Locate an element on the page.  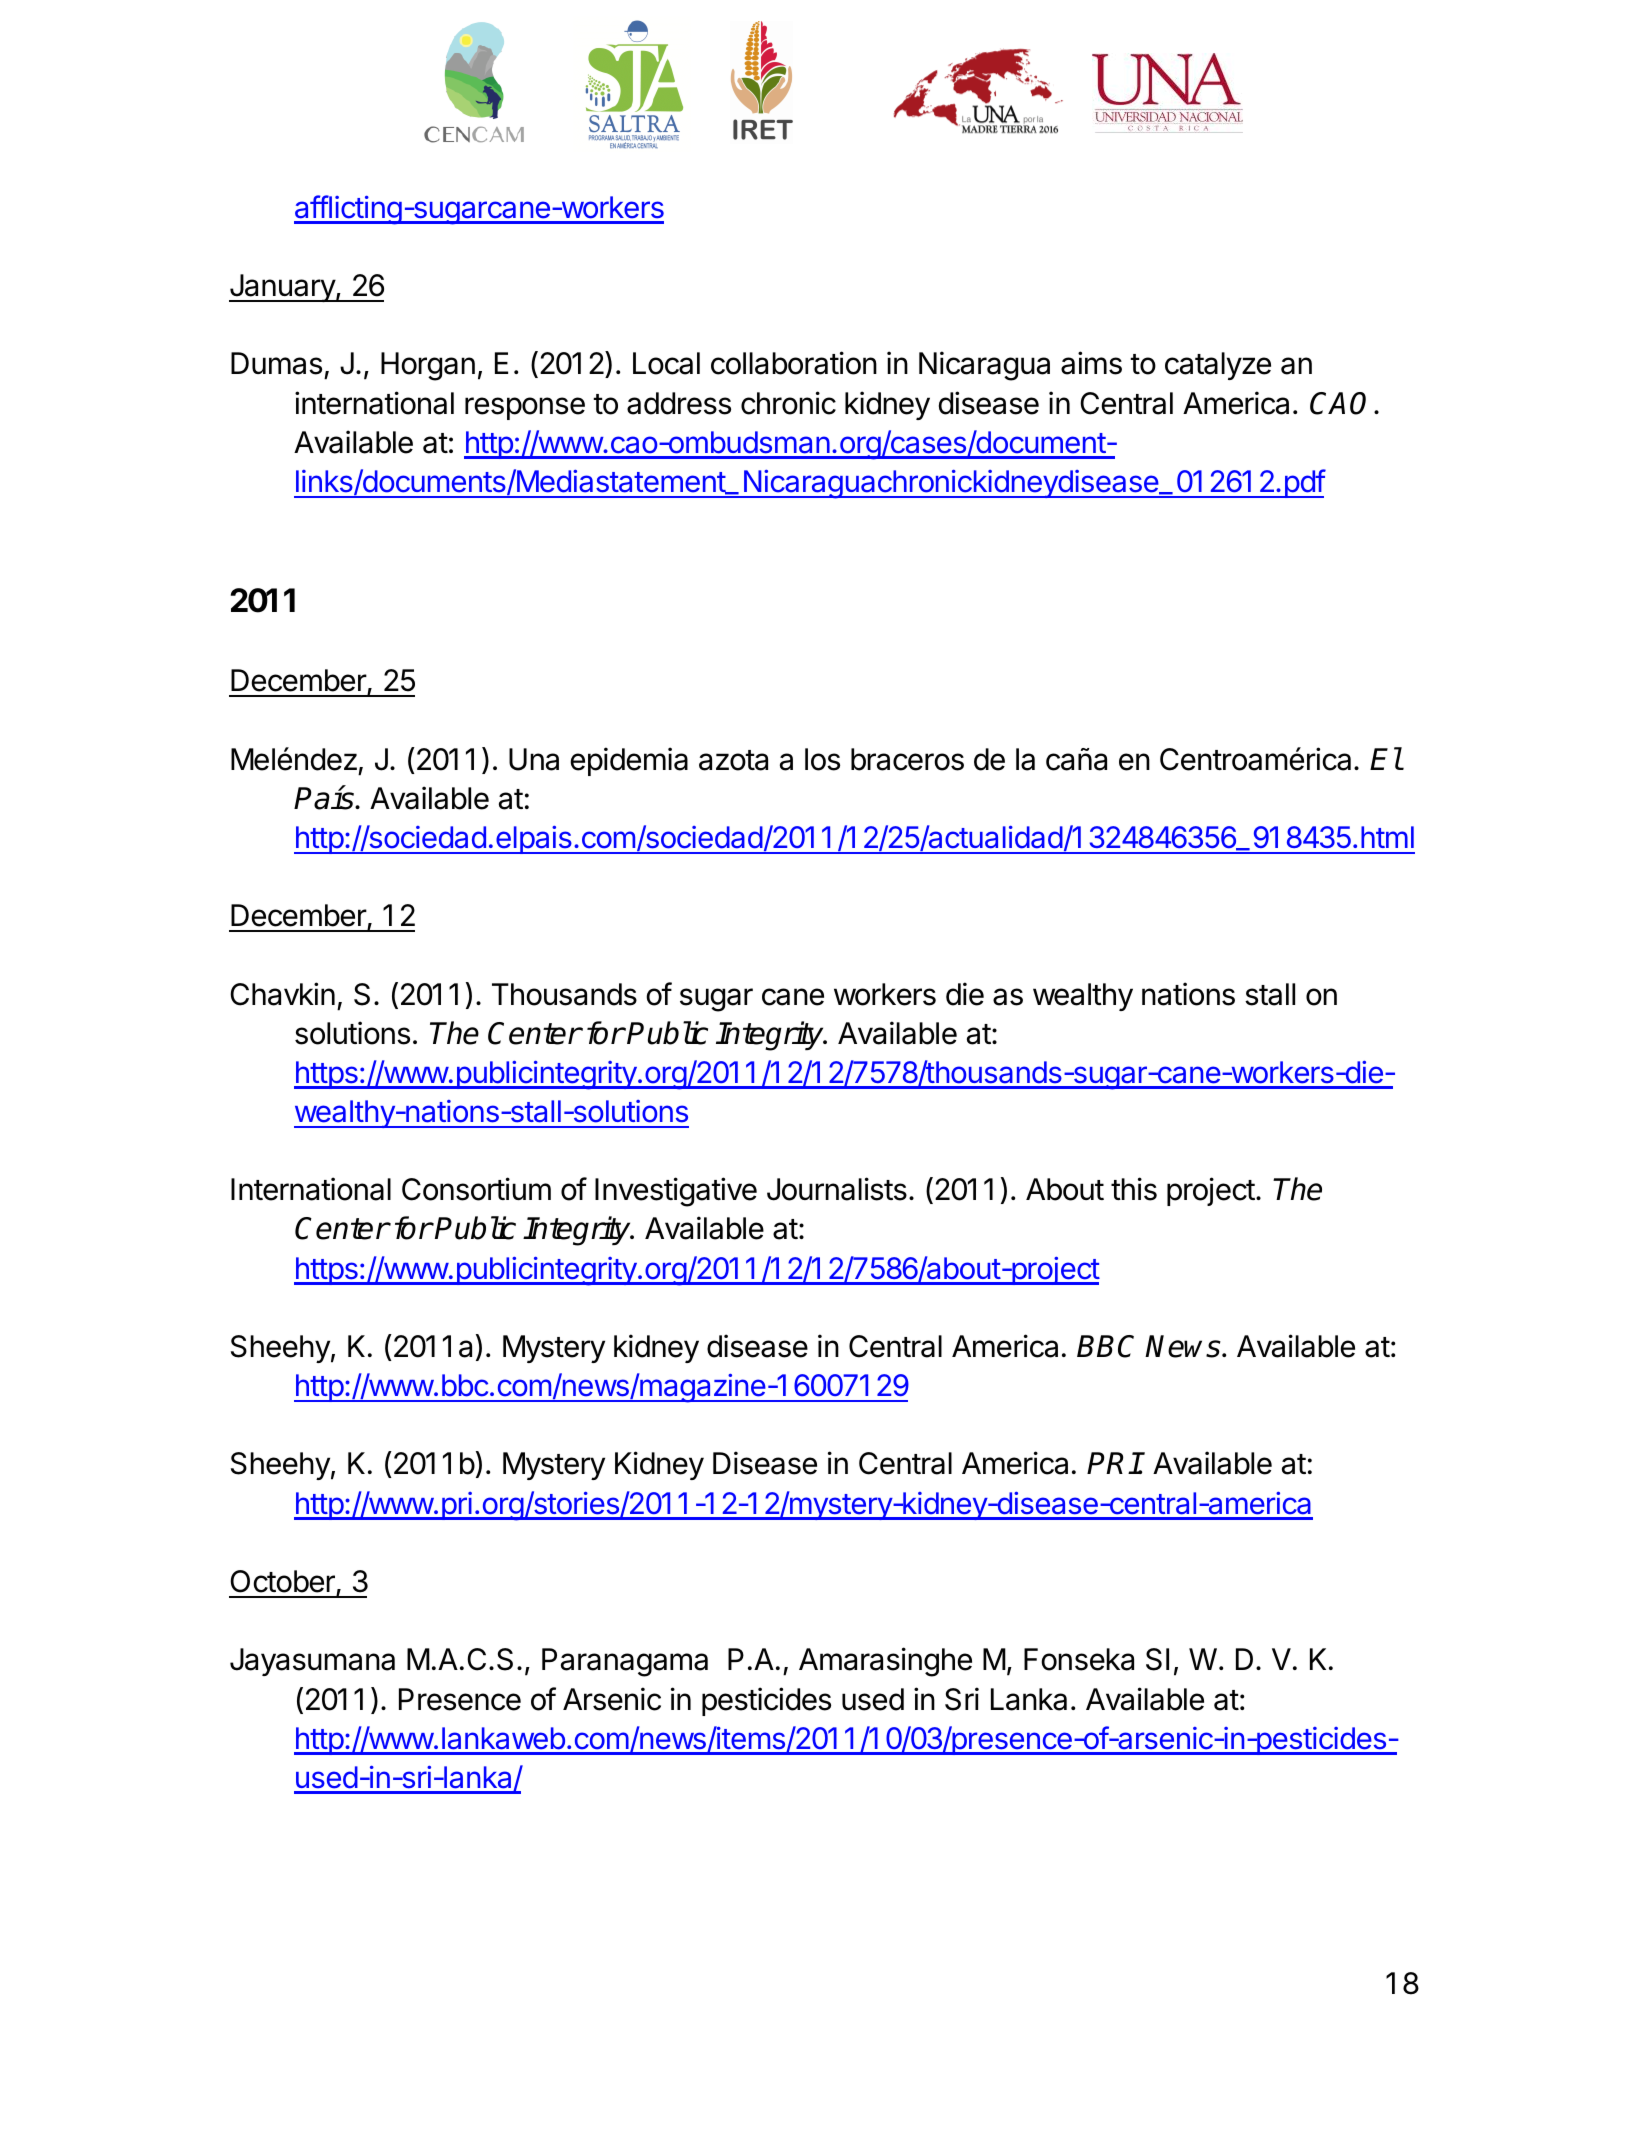
catalyze is located at coordinates (1218, 366).
